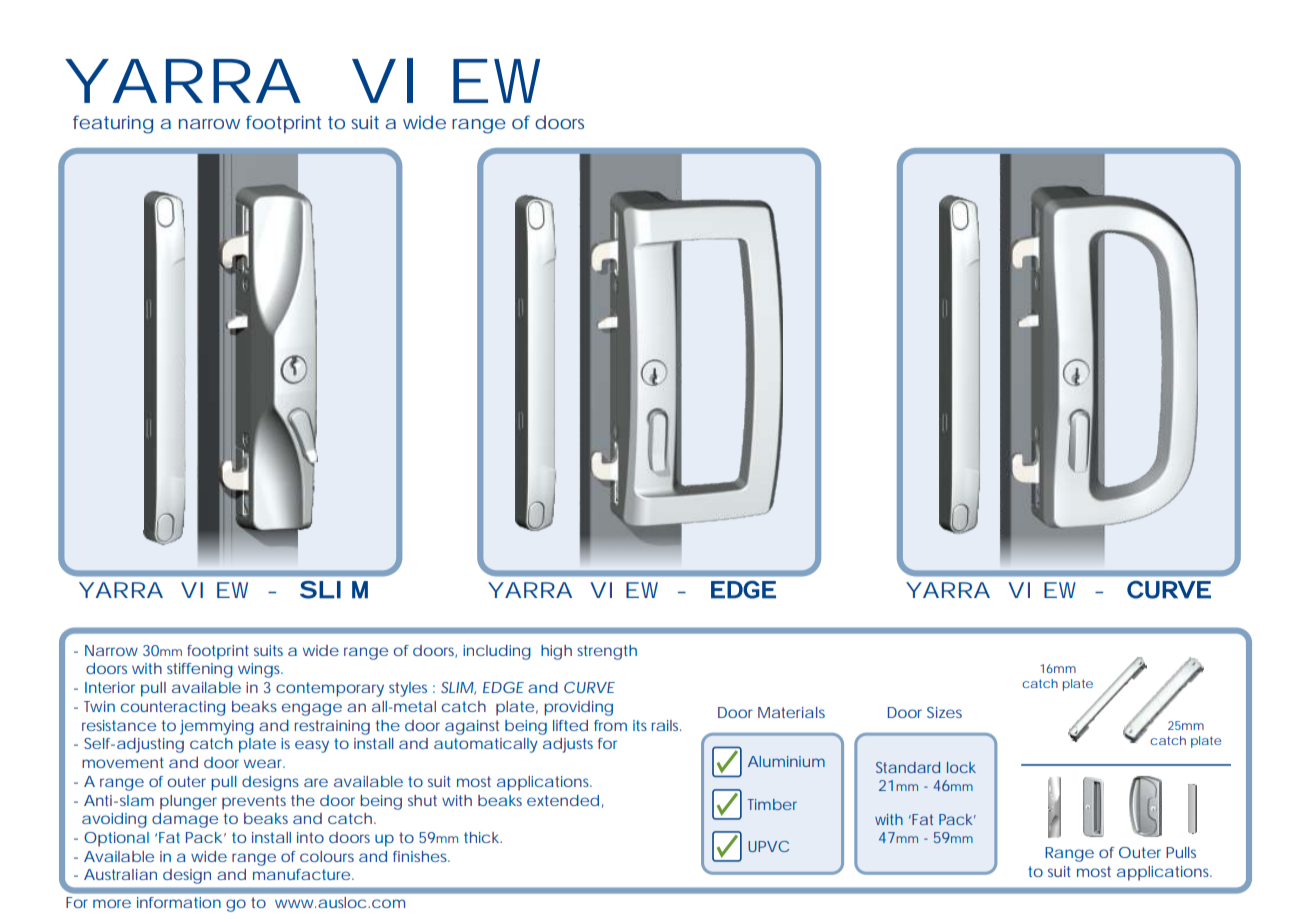  I want to click on including, so click(497, 652).
